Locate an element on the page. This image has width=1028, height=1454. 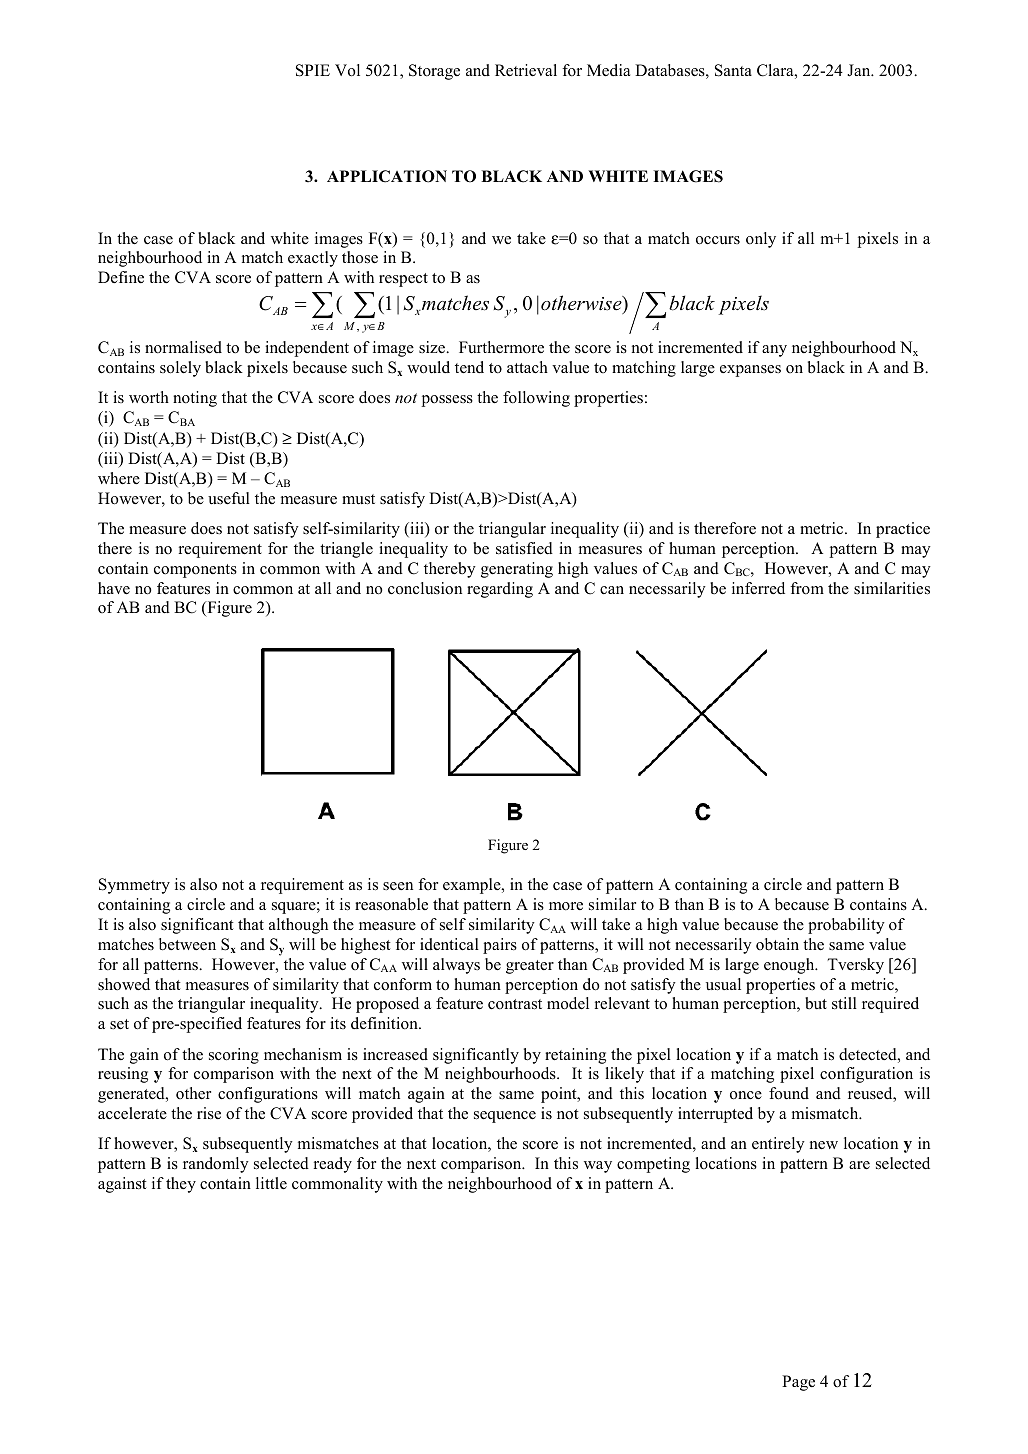
they is located at coordinates (181, 1185).
